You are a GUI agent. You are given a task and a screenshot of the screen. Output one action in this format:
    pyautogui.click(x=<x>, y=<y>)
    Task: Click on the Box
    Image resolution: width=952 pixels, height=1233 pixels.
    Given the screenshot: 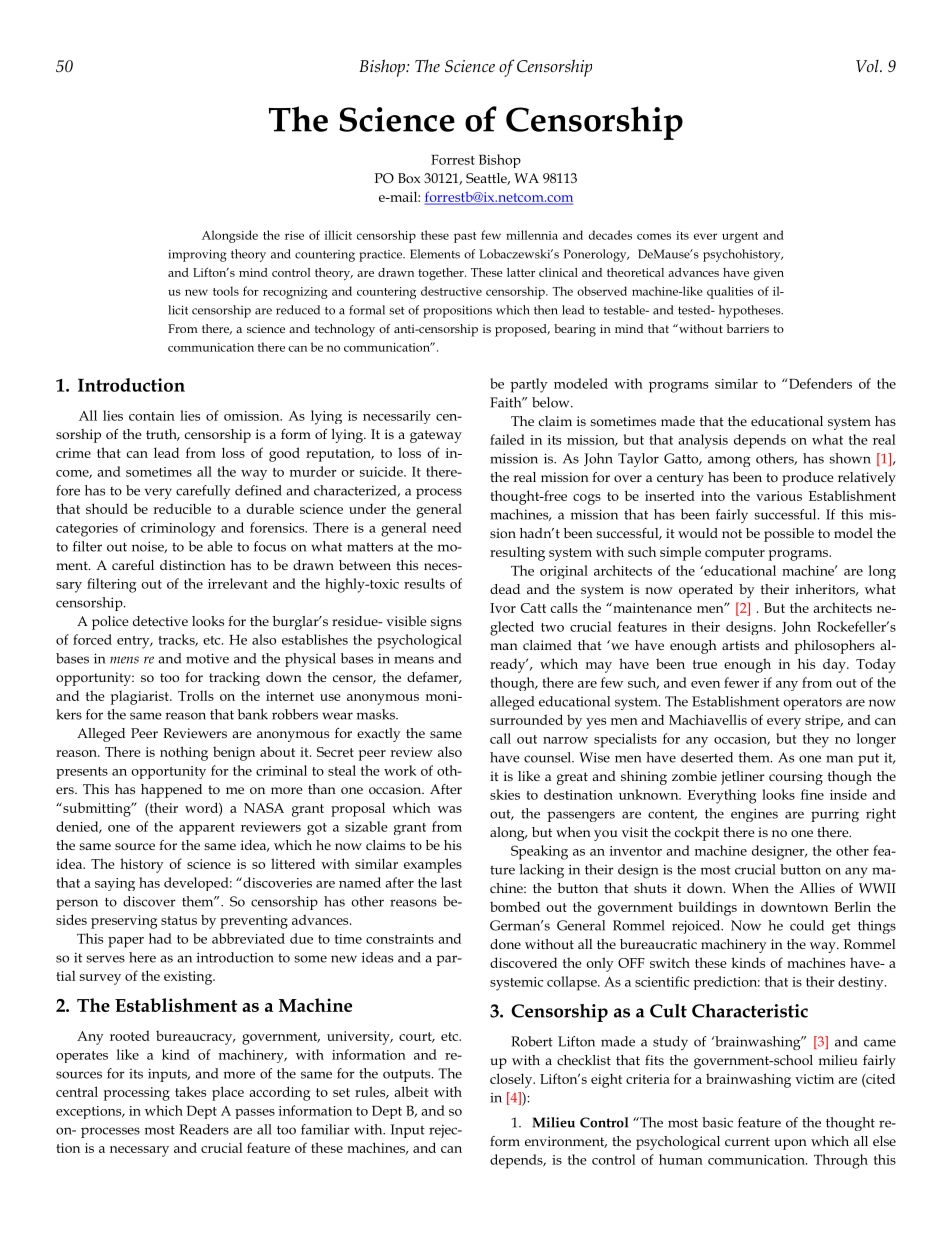 What is the action you would take?
    pyautogui.click(x=409, y=178)
